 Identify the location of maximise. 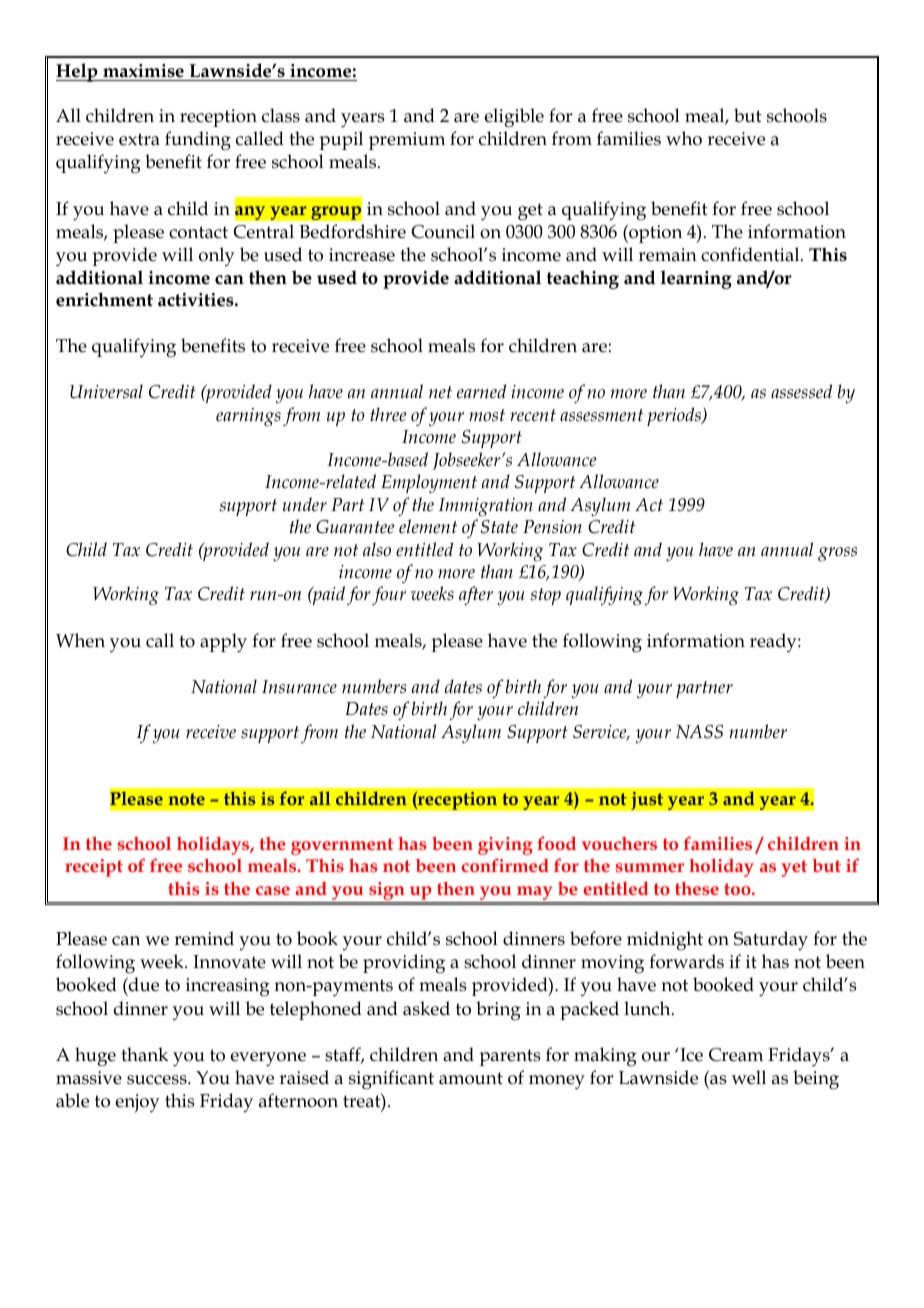
(143, 71).
